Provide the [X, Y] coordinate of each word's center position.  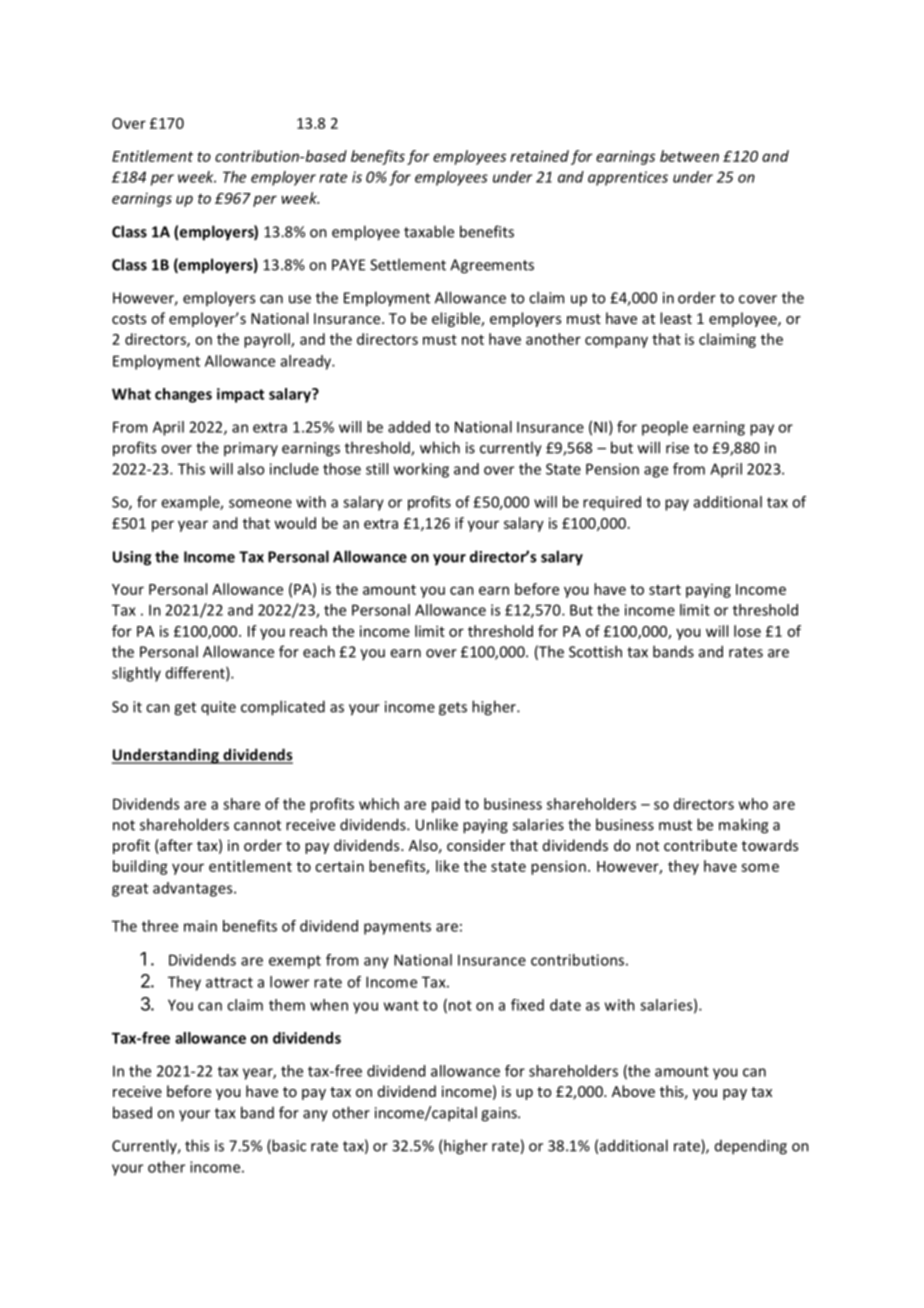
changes [183, 395]
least [676, 318]
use [300, 299]
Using [132, 558]
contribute [700, 845]
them [287, 1005]
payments [397, 928]
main [200, 926]
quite [218, 708]
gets [453, 709]
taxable [429, 231]
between [689, 156]
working [421, 470]
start [665, 590]
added [409, 427]
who [753, 804]
